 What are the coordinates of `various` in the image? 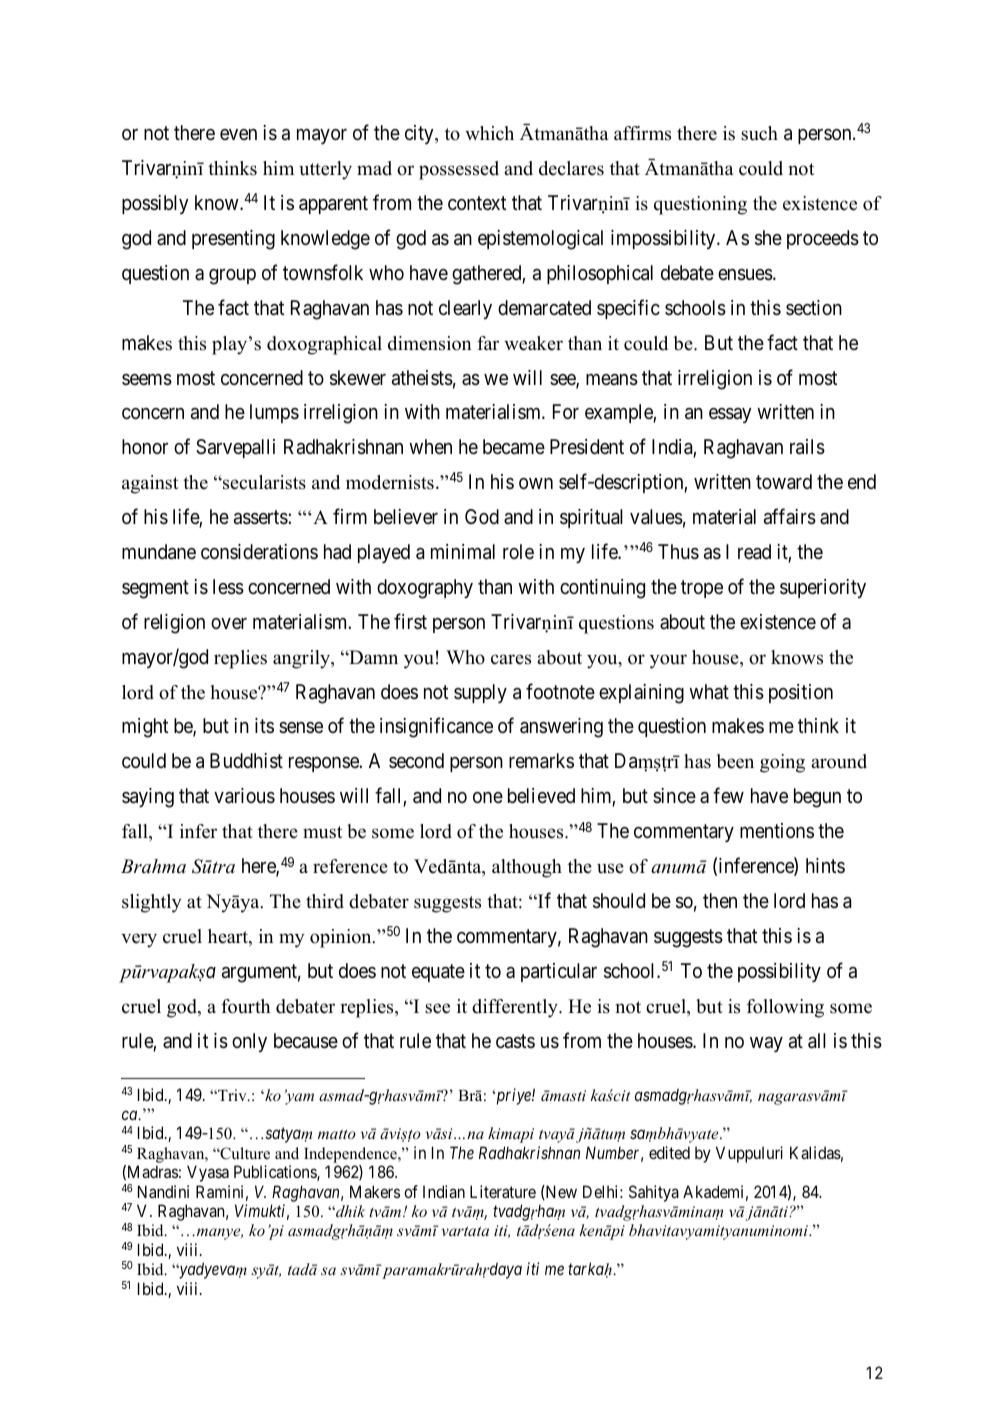 It's located at (244, 796).
